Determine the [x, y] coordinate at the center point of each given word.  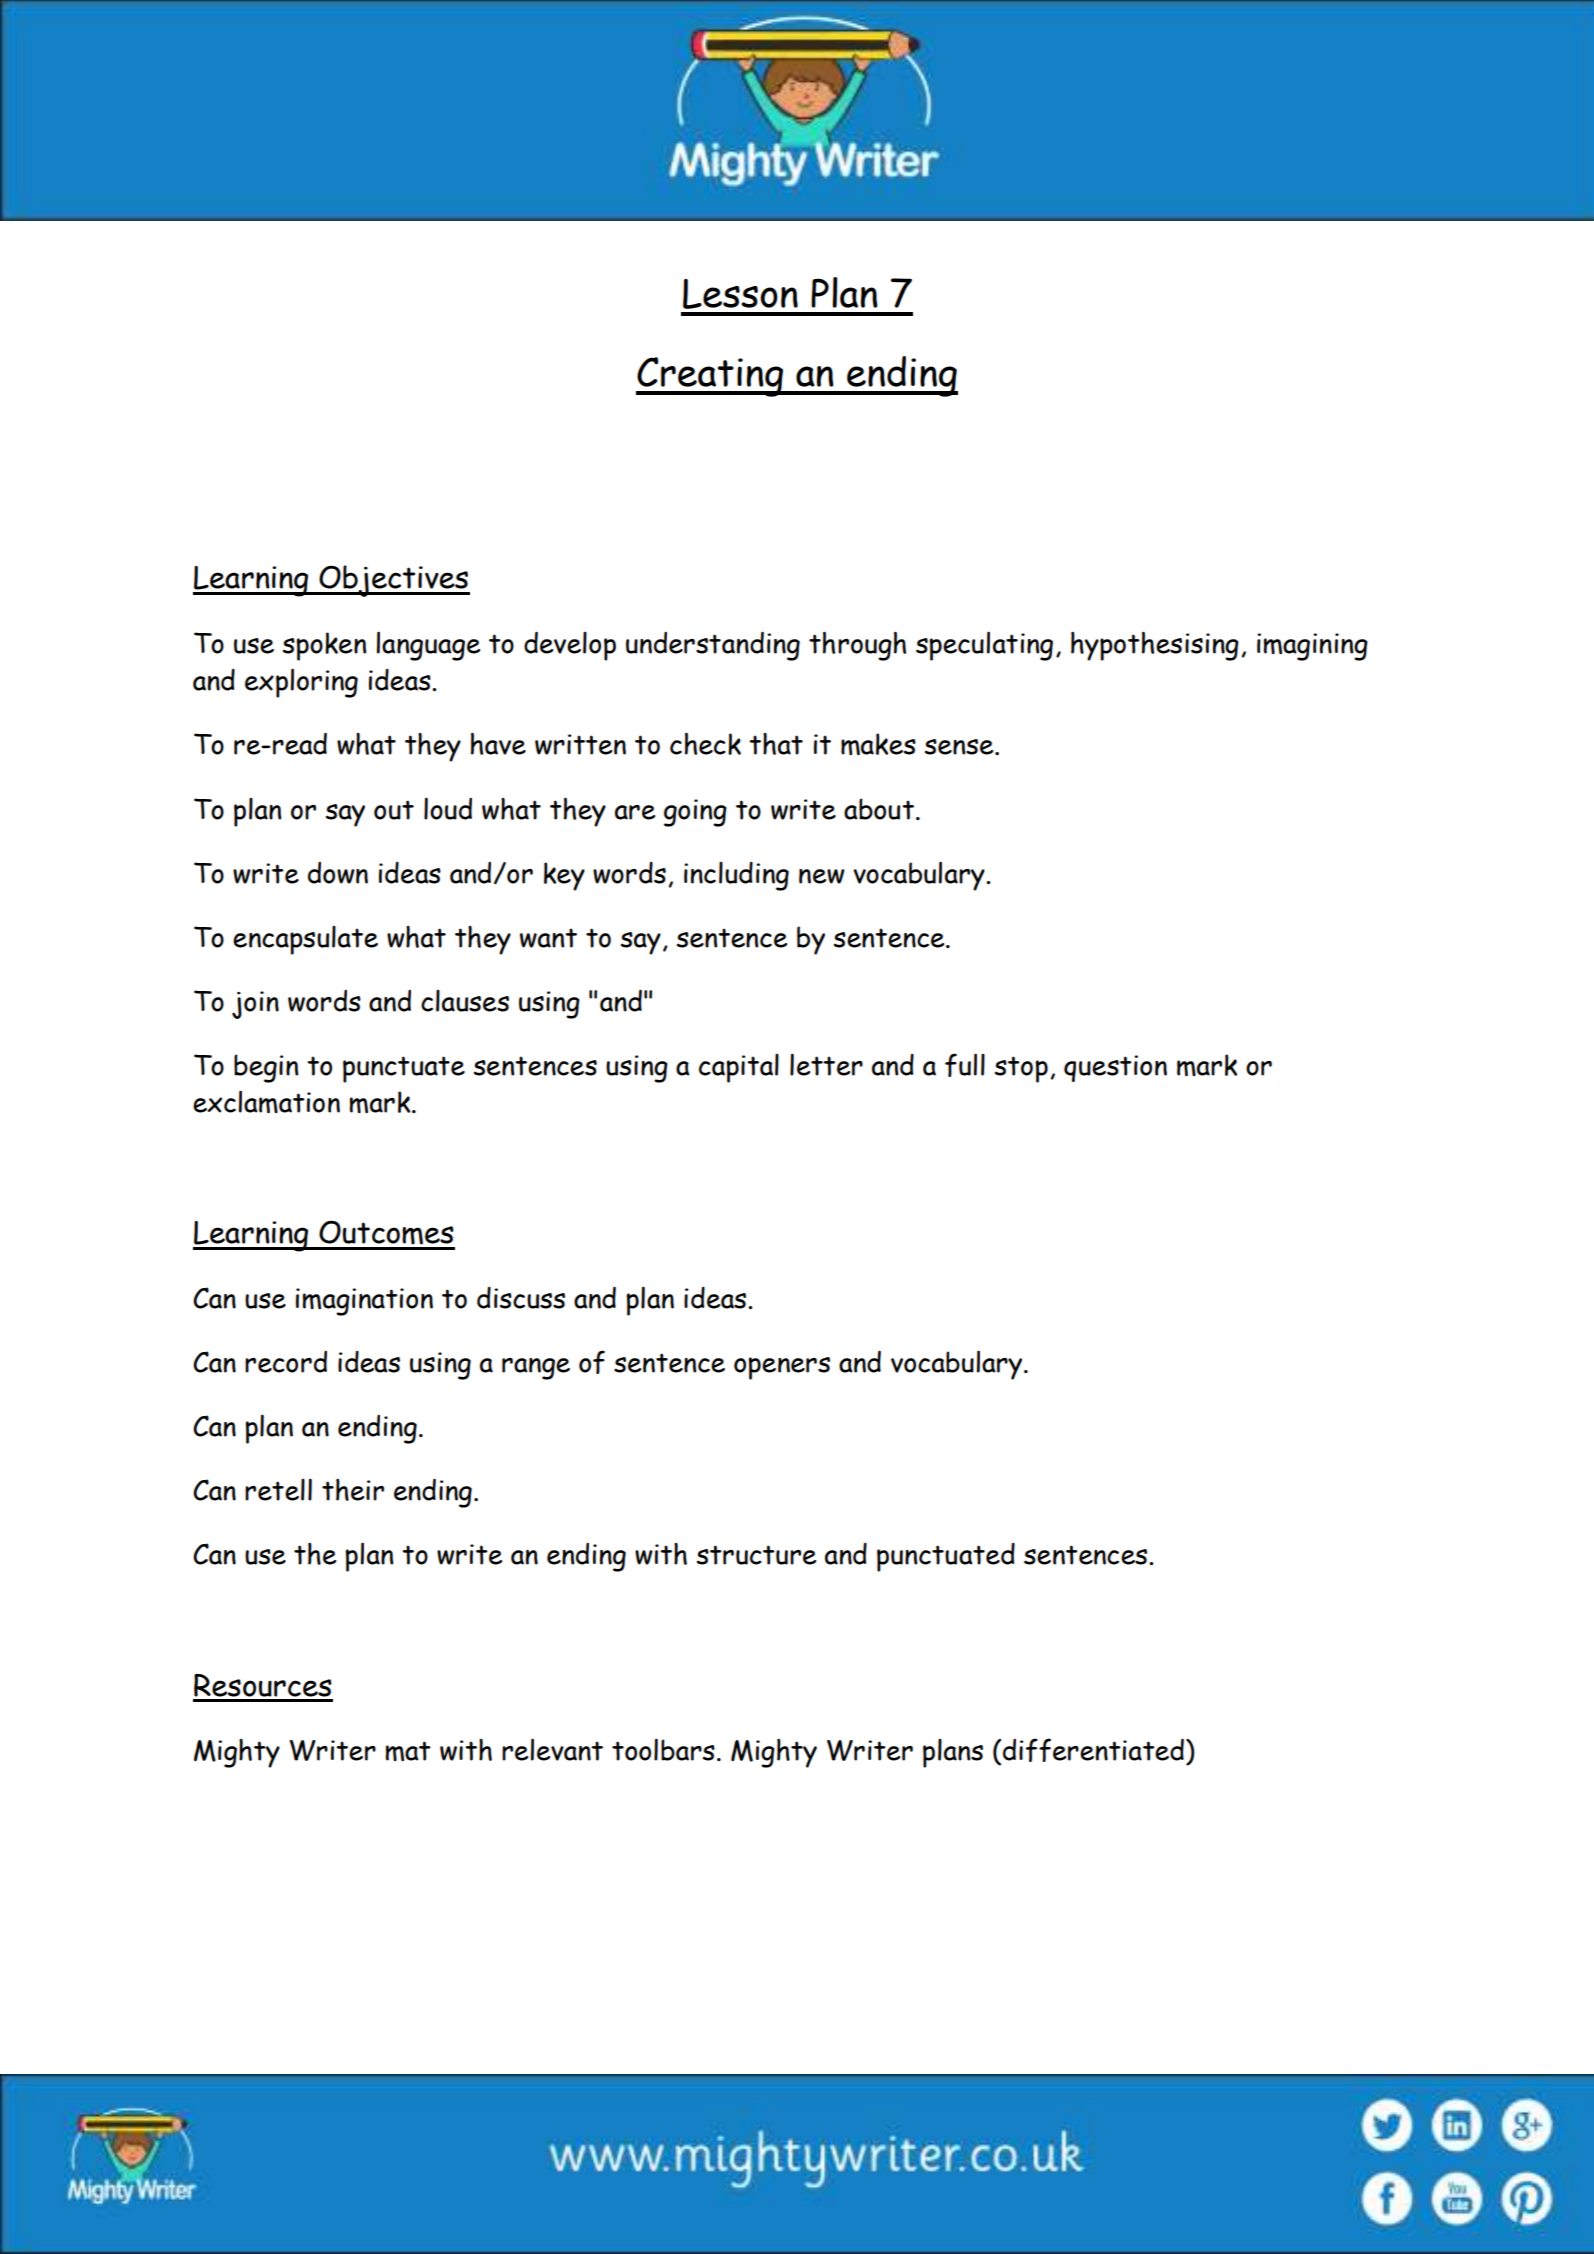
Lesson [740, 294]
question [1115, 1068]
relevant [552, 1749]
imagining [1312, 647]
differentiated [1093, 1750]
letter [826, 1064]
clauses [465, 1001]
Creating [711, 377]
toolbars [663, 1749]
